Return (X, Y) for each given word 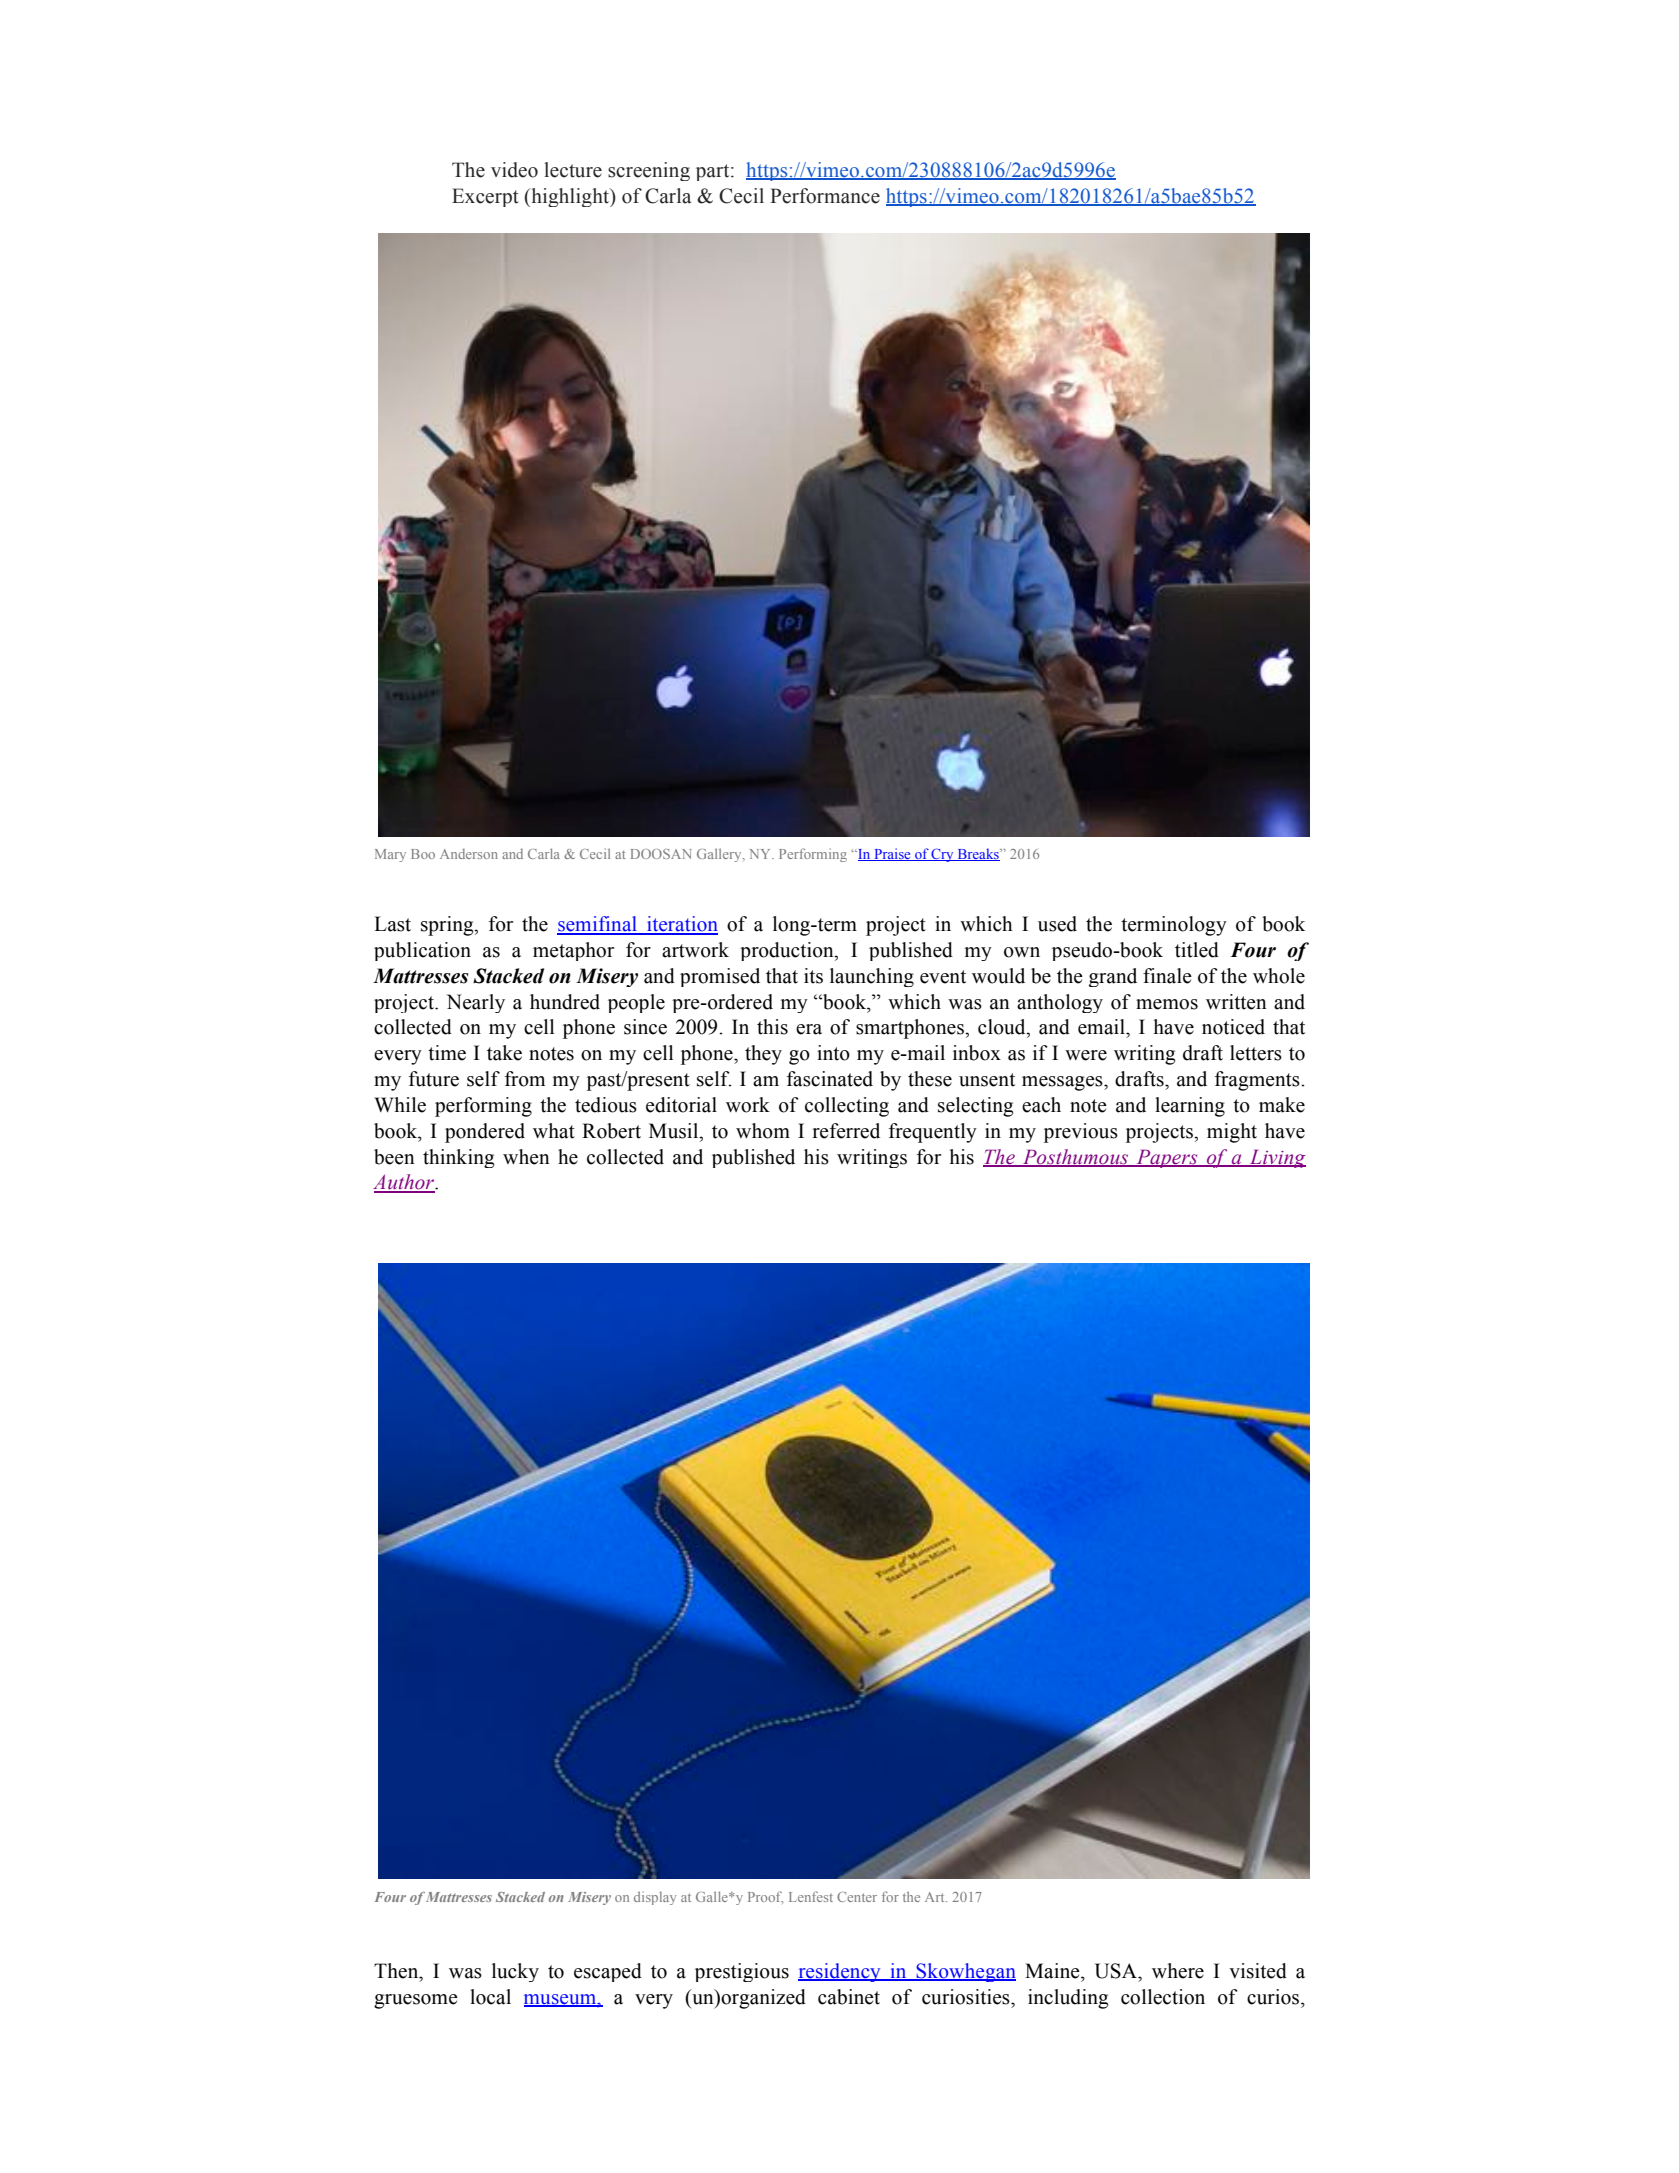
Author (405, 1183)
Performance (825, 196)
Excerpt (485, 197)
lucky (515, 1972)
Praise (892, 854)
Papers (1167, 1158)
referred (846, 1131)
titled (1197, 950)
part (714, 172)
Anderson (469, 854)
